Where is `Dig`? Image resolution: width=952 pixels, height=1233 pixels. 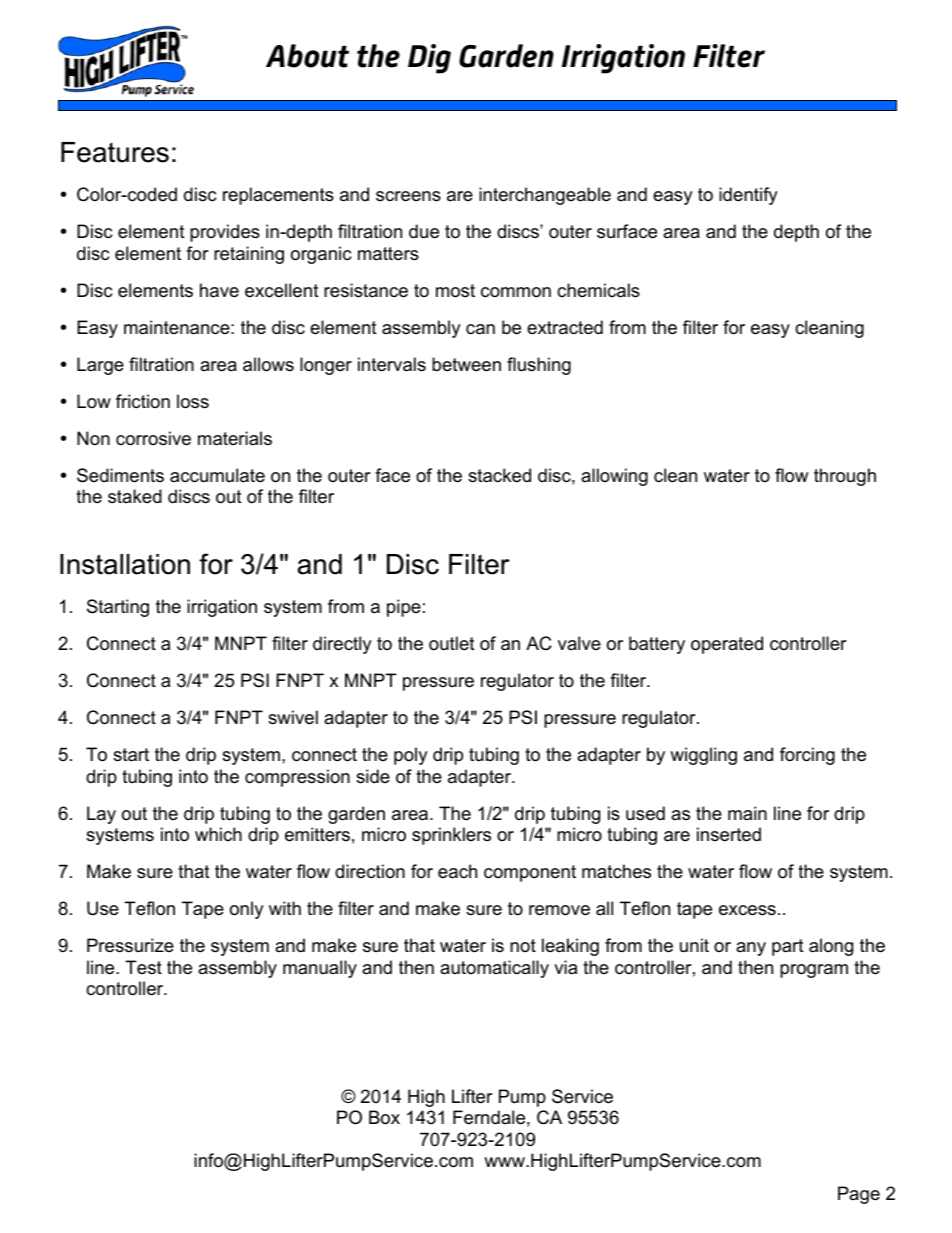 Dig is located at coordinates (429, 59).
